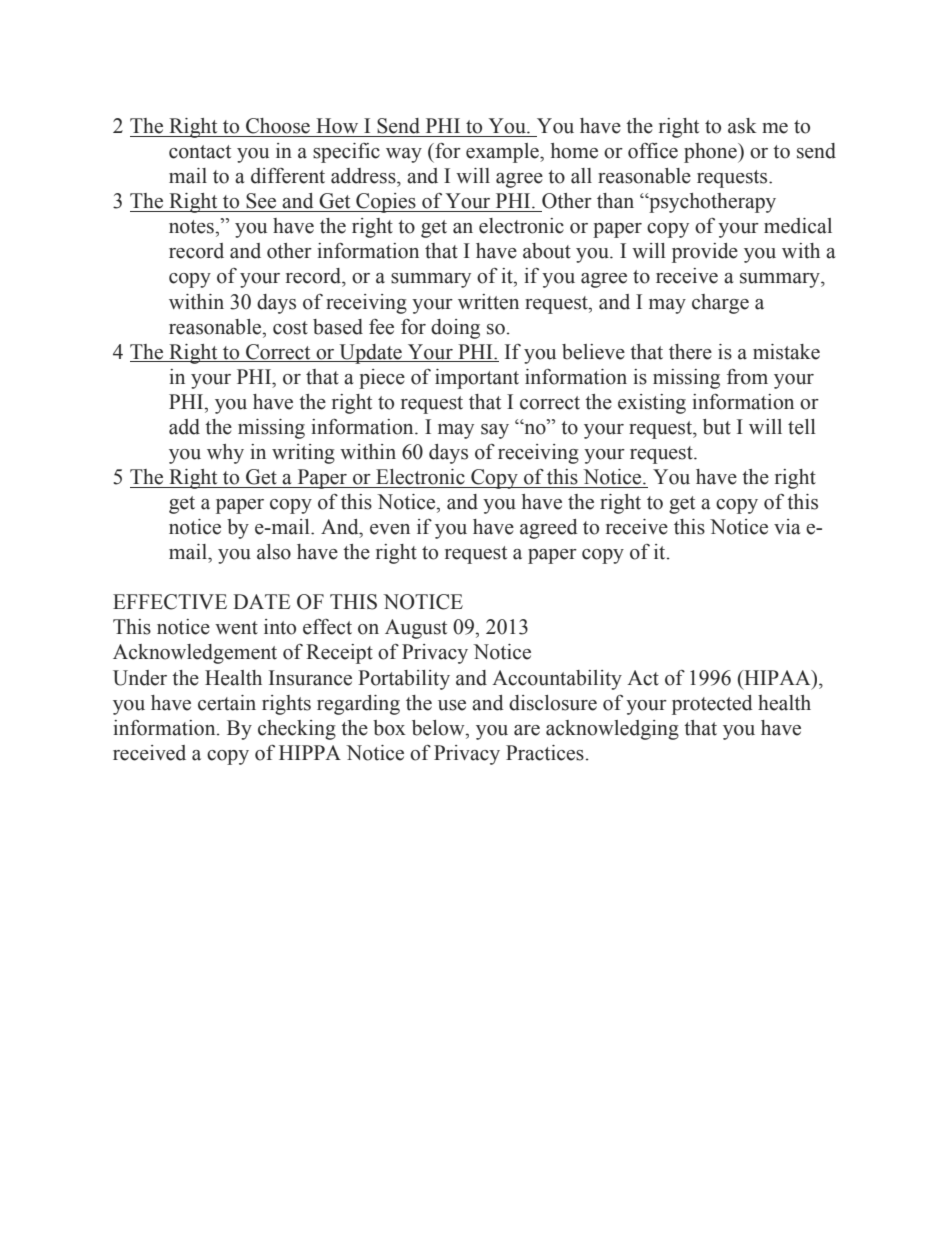 Image resolution: width=952 pixels, height=1233 pixels. I want to click on phone, so click(711, 153).
